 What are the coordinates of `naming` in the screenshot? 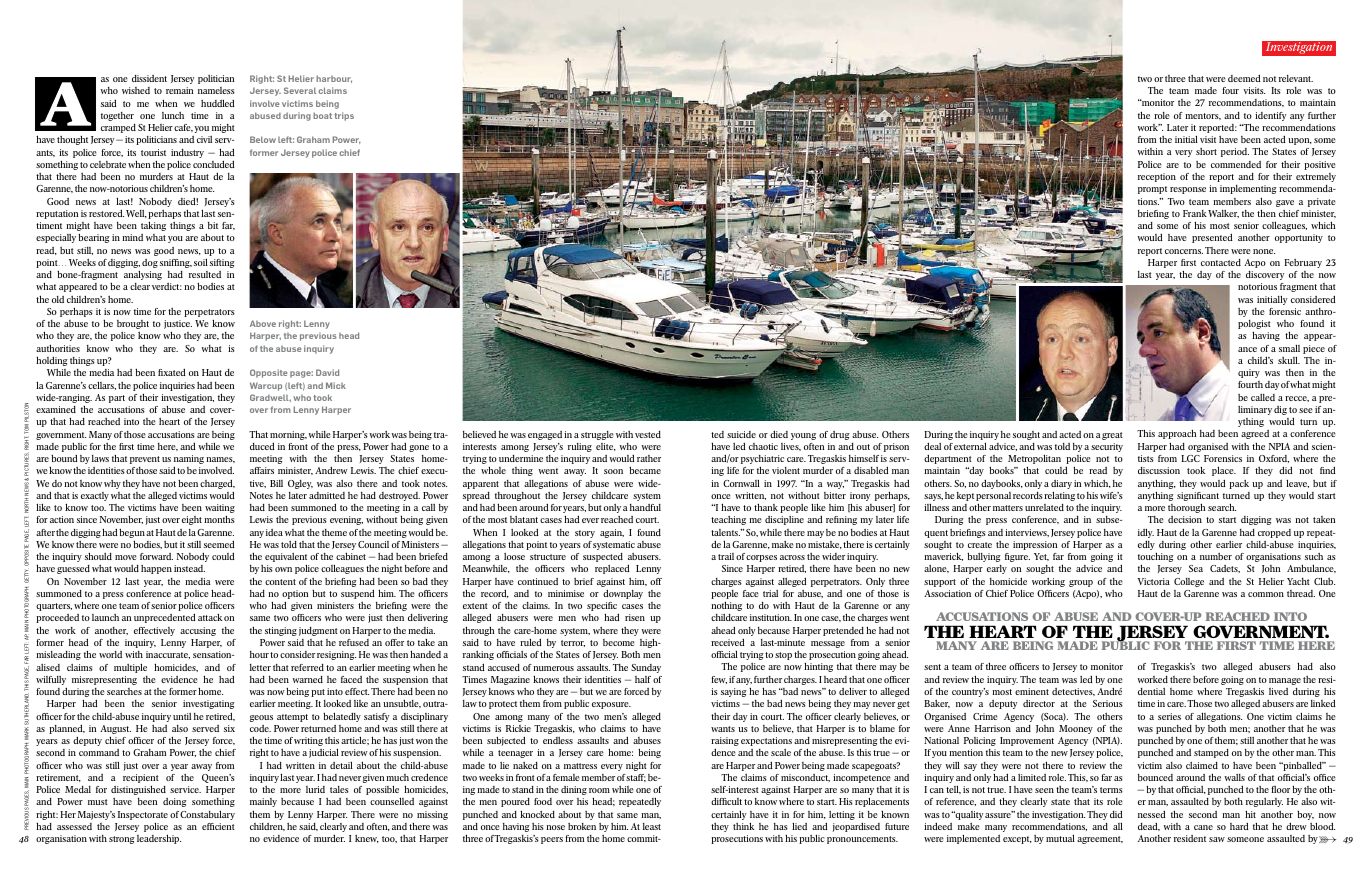 It's located at (189, 461).
